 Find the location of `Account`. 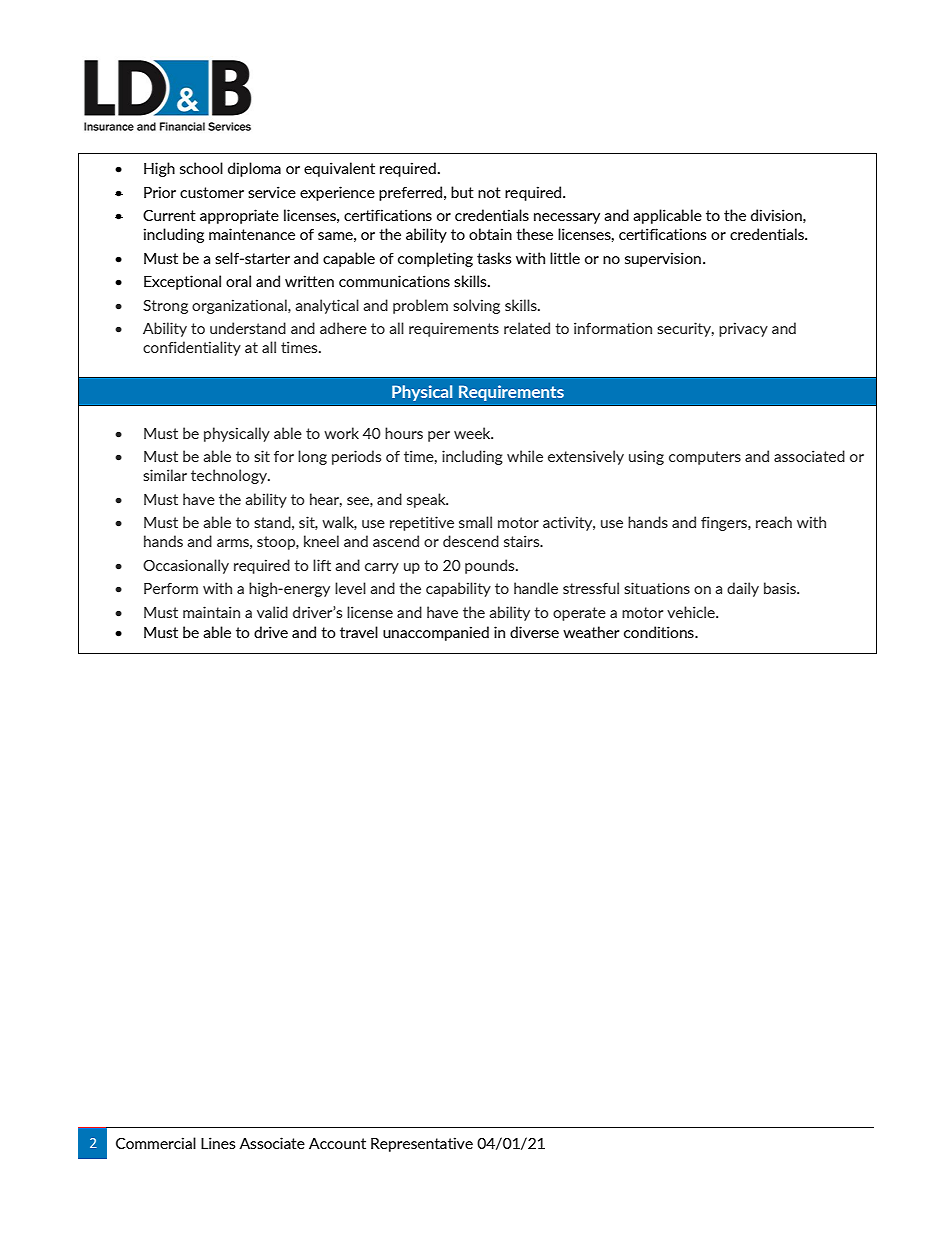

Account is located at coordinates (337, 1143).
